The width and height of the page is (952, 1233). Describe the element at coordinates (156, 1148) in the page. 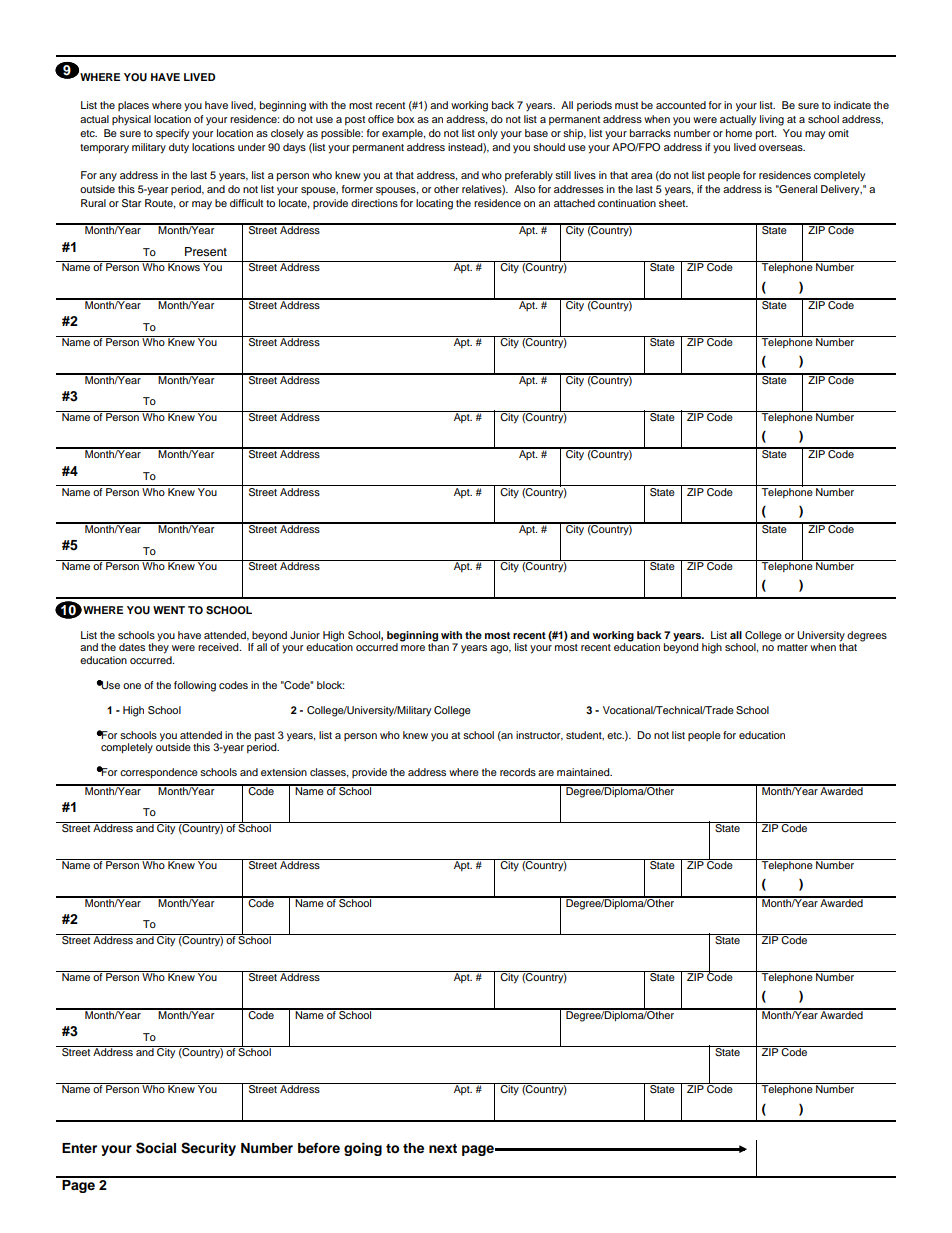

I see `Social` at that location.
